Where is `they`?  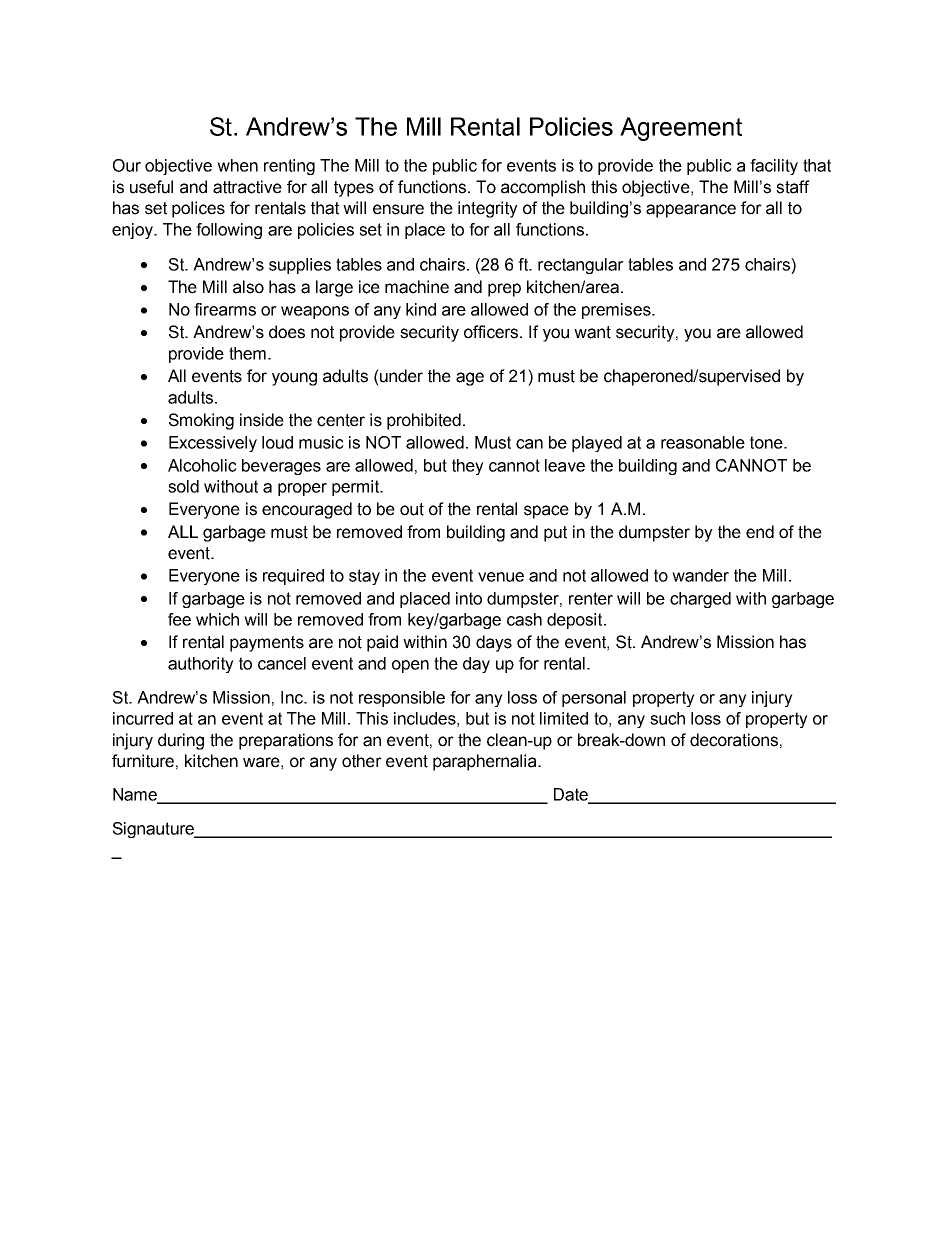
they is located at coordinates (468, 467).
